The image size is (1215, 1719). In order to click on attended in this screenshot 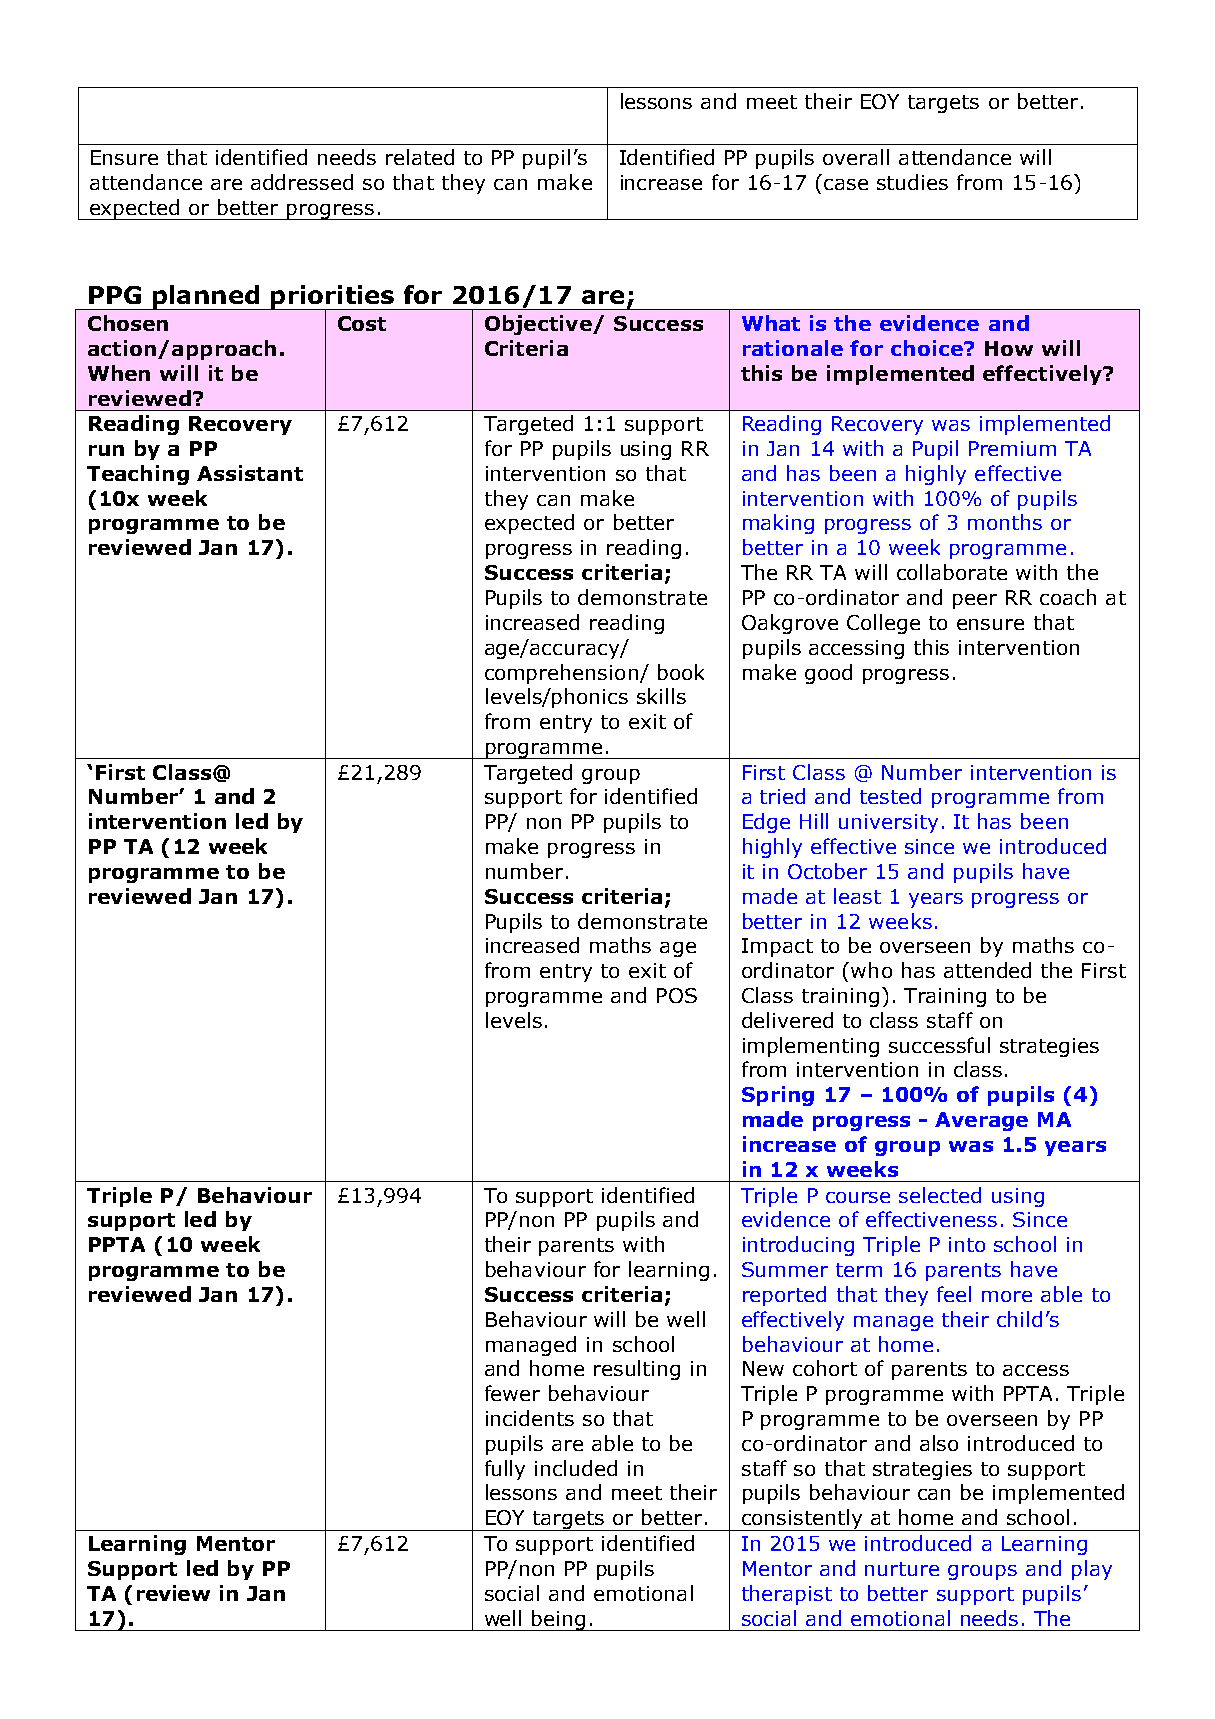, I will do `click(987, 970)`.
